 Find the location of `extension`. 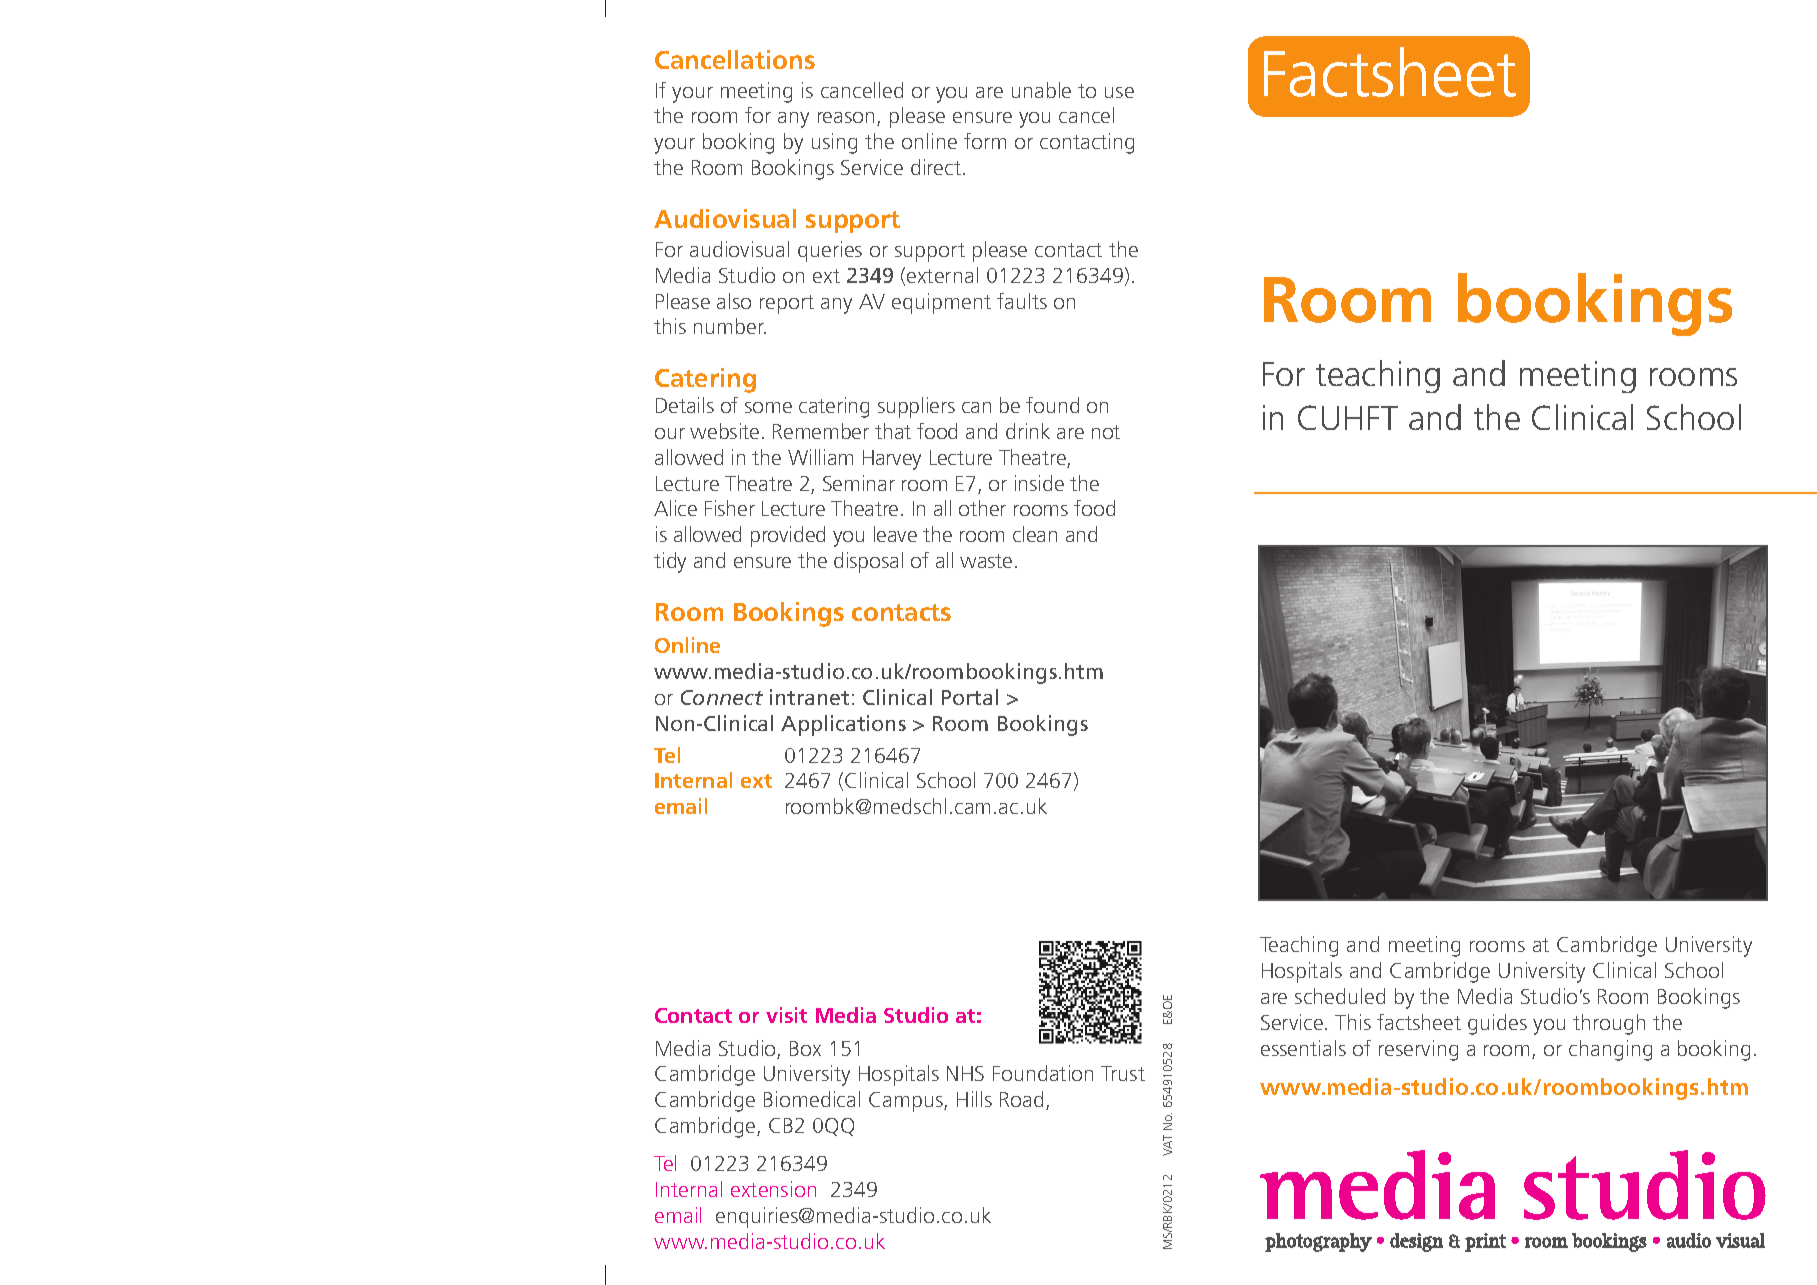

extension is located at coordinates (773, 1189).
